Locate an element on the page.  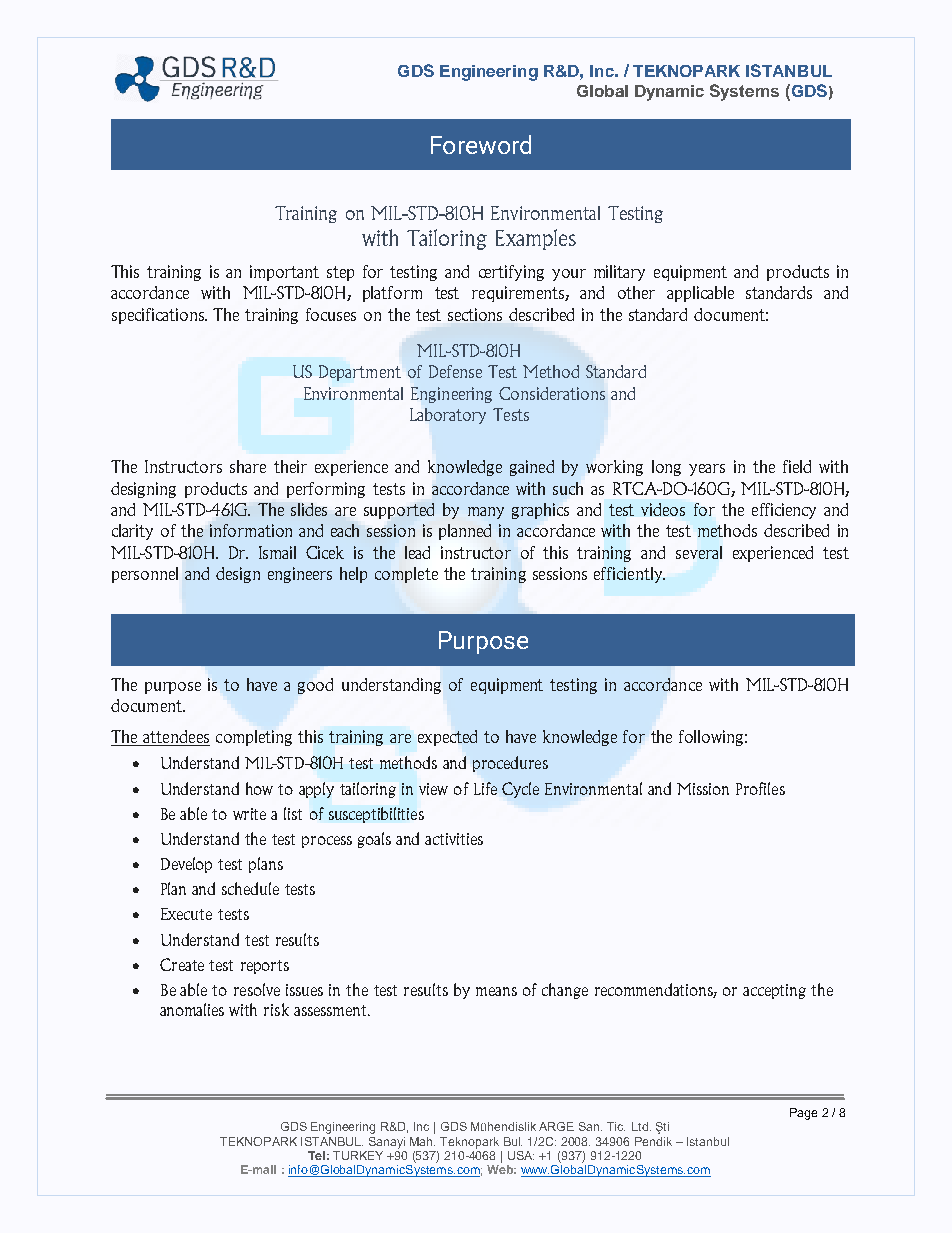
complete is located at coordinates (406, 575).
